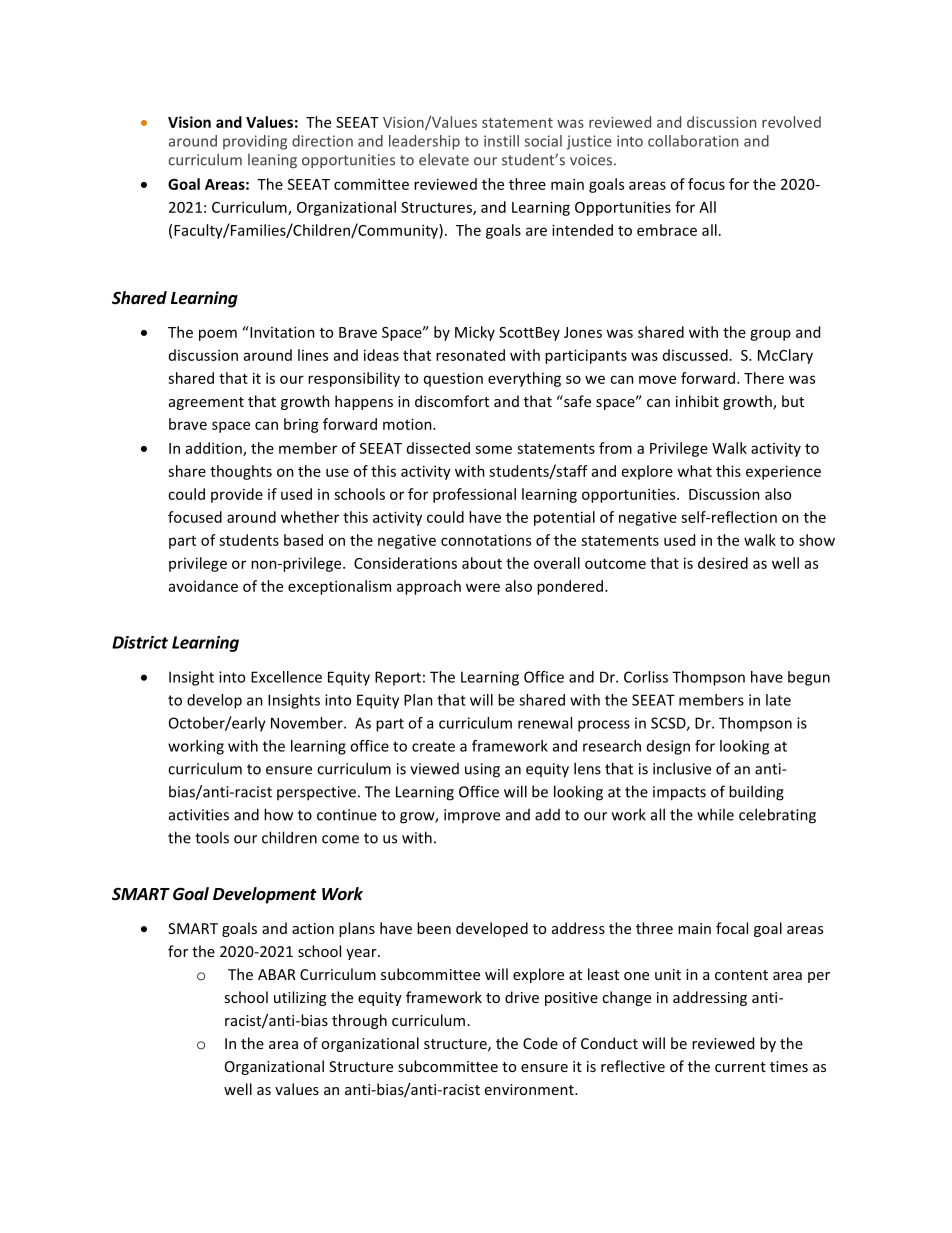  I want to click on collaboration, so click(693, 141).
